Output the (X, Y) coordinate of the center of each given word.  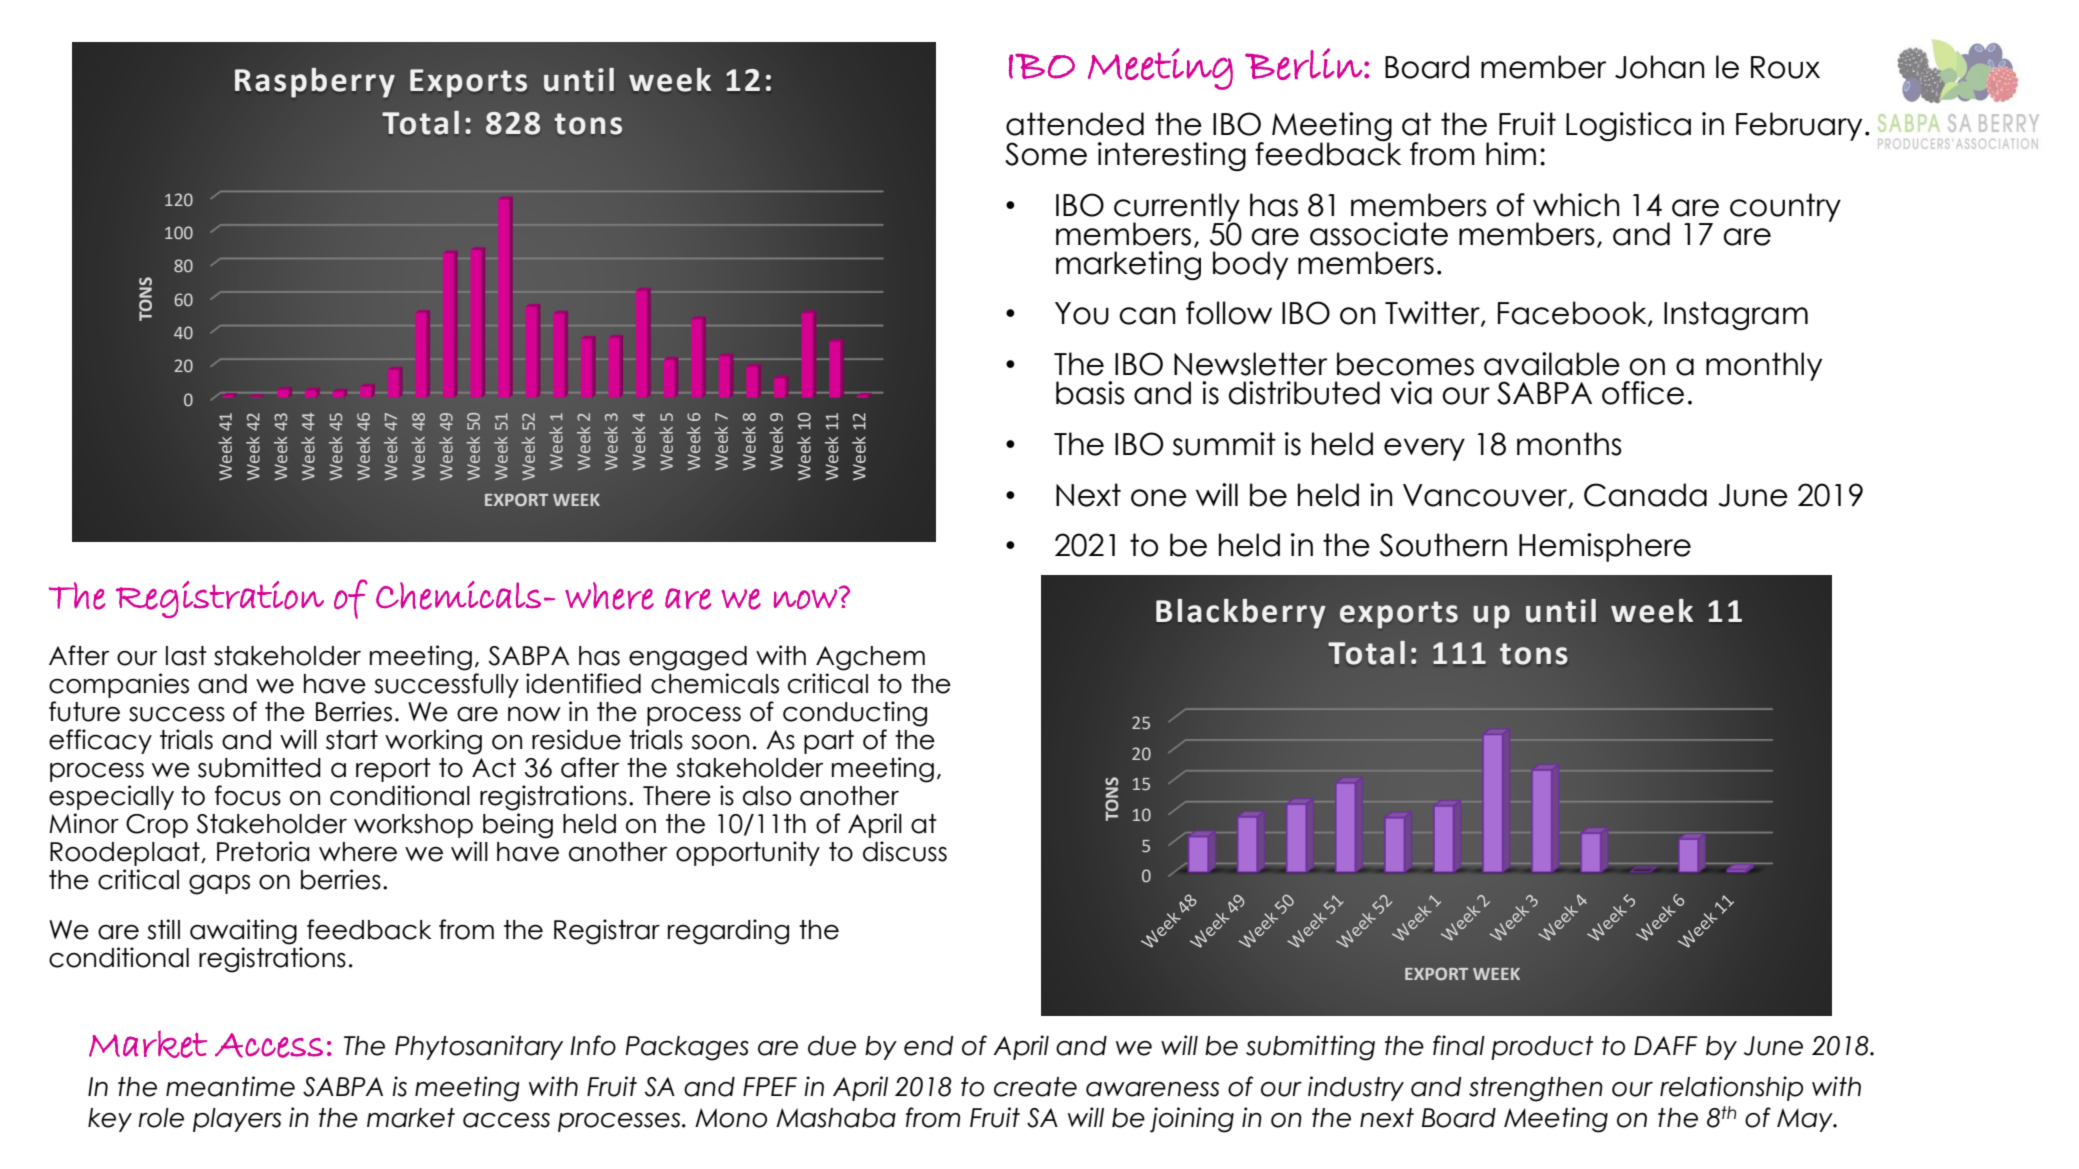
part (829, 742)
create (1035, 1087)
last (186, 656)
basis (1090, 393)
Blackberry (1241, 614)
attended (1075, 124)
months (1569, 444)
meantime (230, 1086)
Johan (1660, 67)
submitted (259, 767)
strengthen (1536, 1089)
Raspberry (315, 83)
